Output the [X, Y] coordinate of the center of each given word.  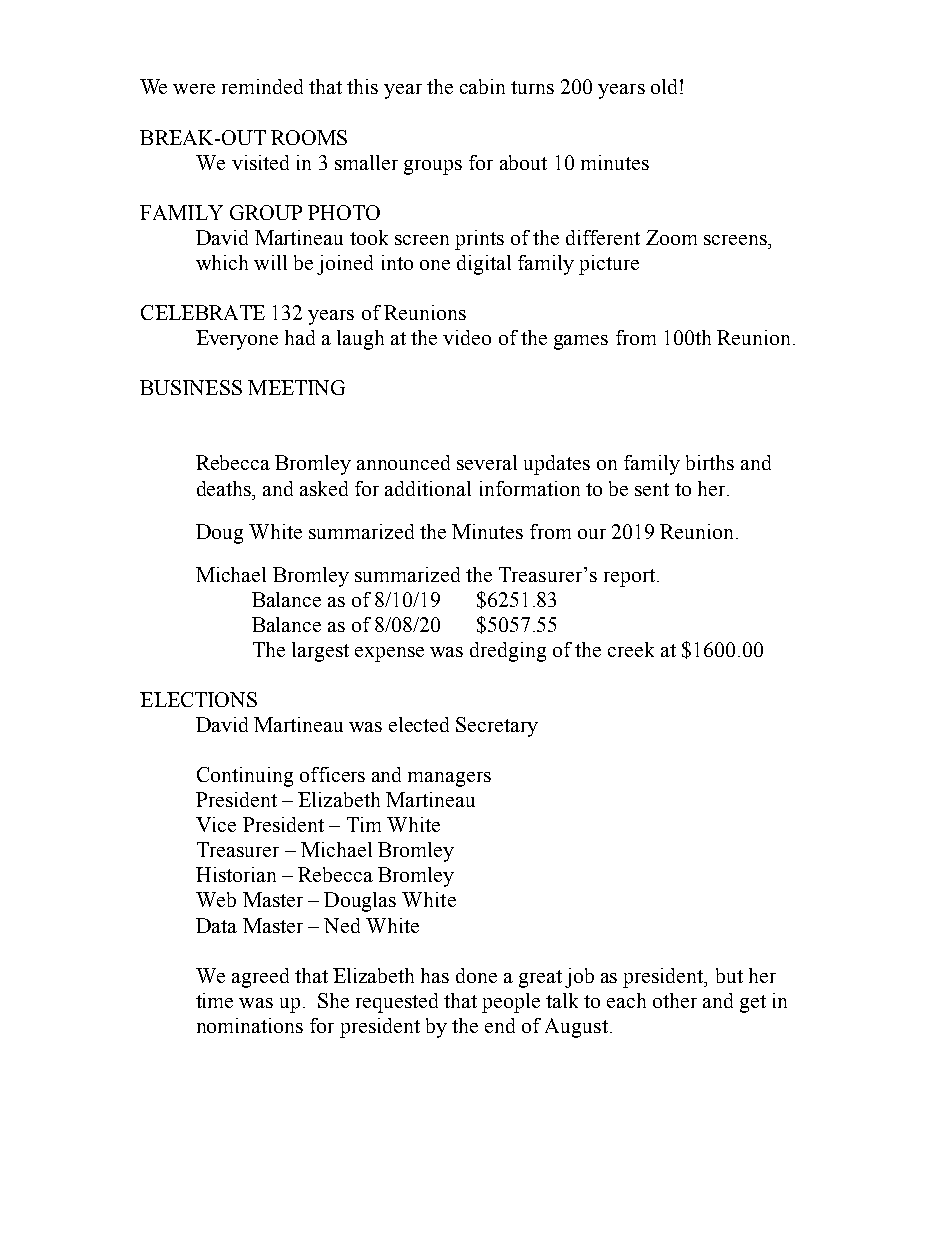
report [629, 578]
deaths [225, 488]
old [666, 86]
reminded [262, 86]
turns [532, 87]
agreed [260, 978]
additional [428, 488]
